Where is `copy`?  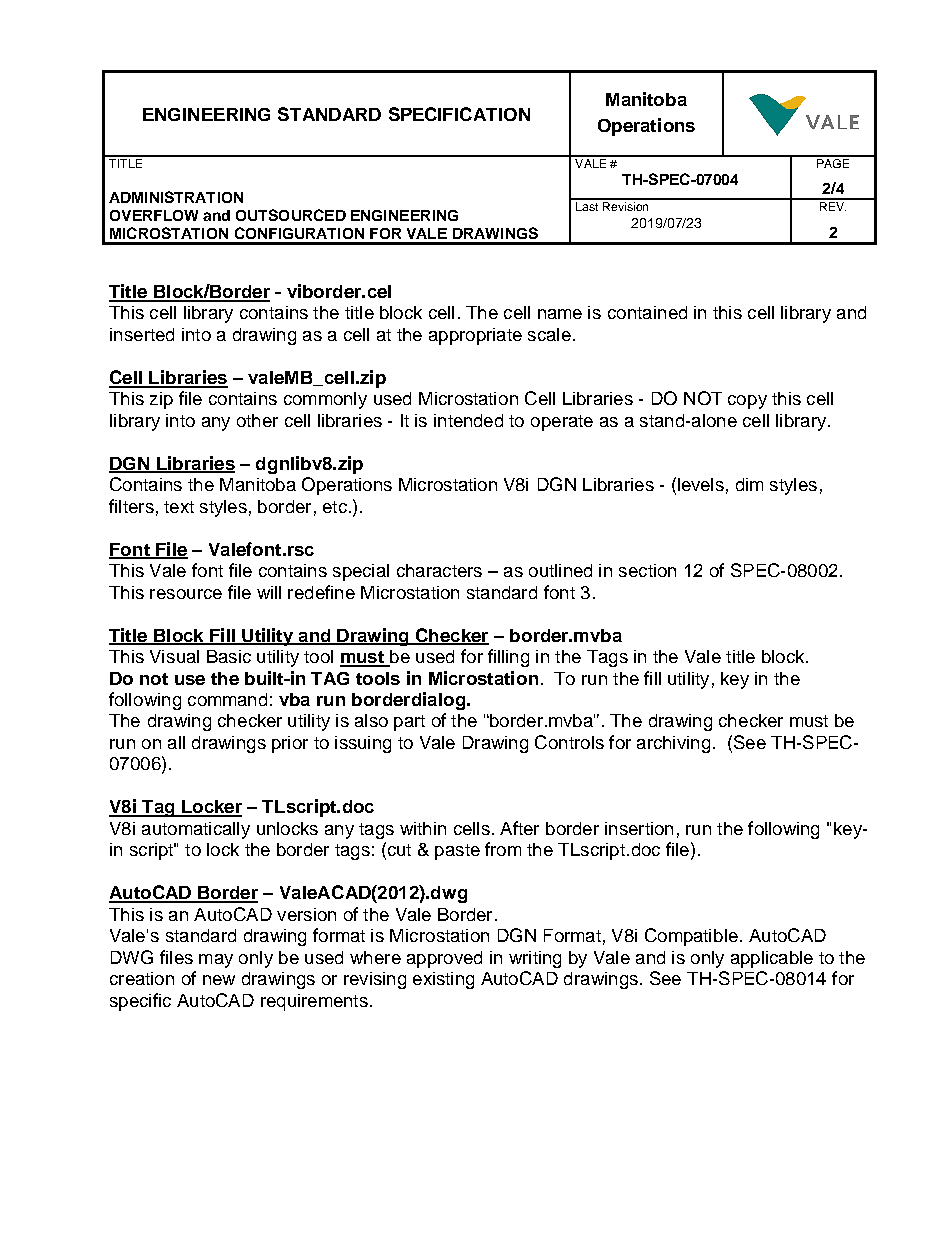 copy is located at coordinates (747, 402).
